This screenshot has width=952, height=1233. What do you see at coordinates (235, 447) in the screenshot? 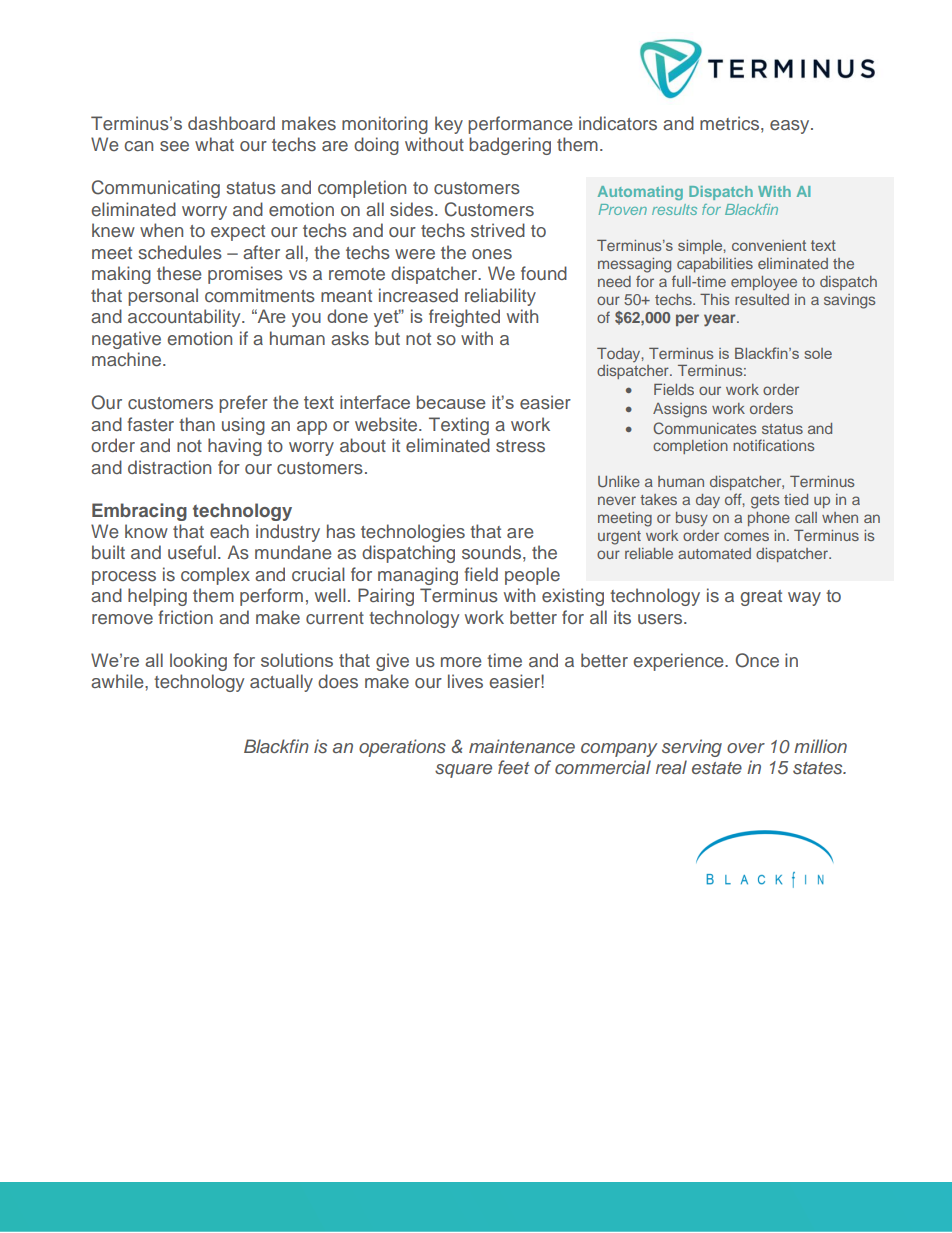
I see `having` at bounding box center [235, 447].
